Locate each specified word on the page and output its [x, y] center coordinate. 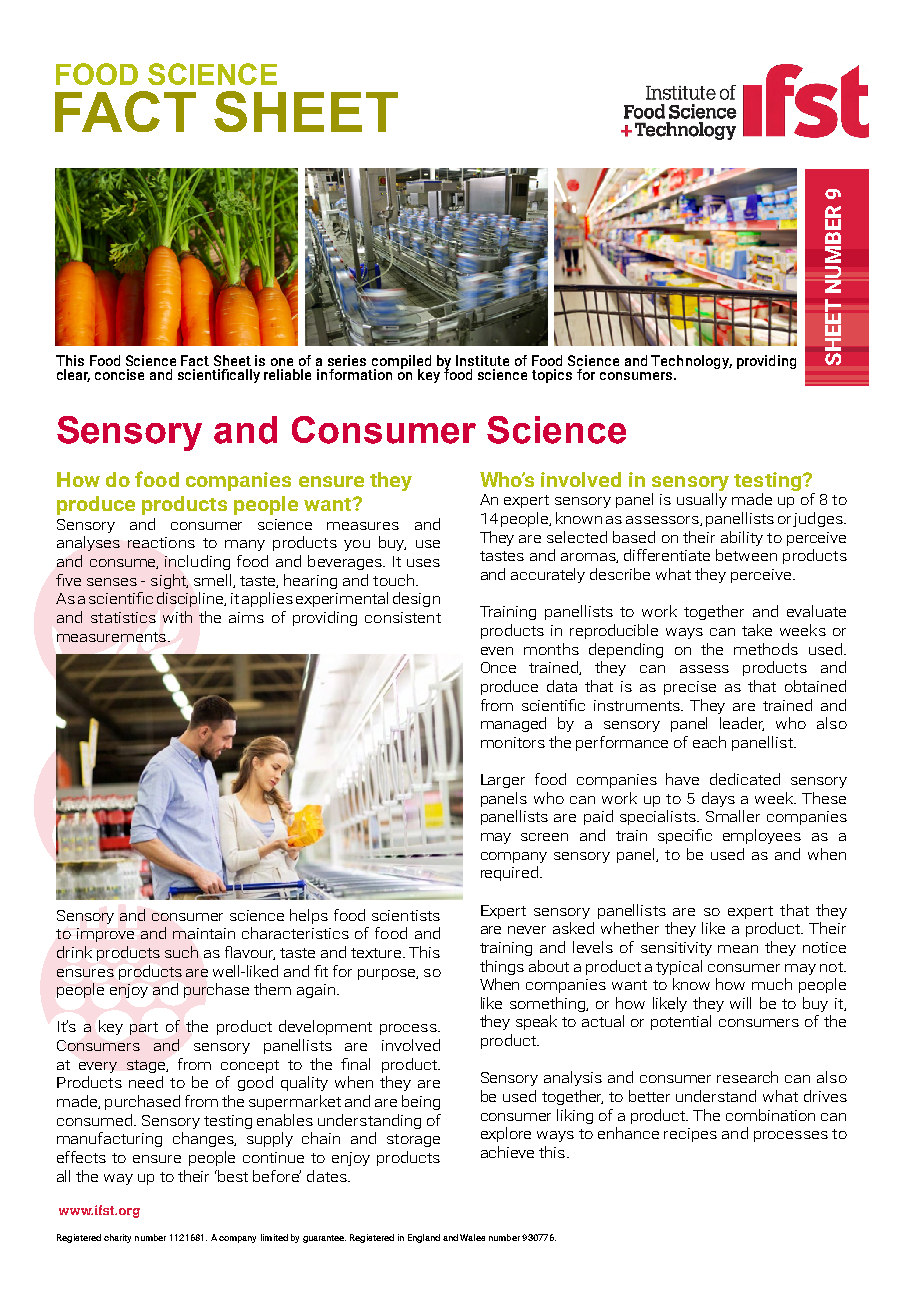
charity [117, 1238]
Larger [503, 781]
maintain [204, 933]
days [718, 799]
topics [552, 376]
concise [119, 374]
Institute [482, 360]
